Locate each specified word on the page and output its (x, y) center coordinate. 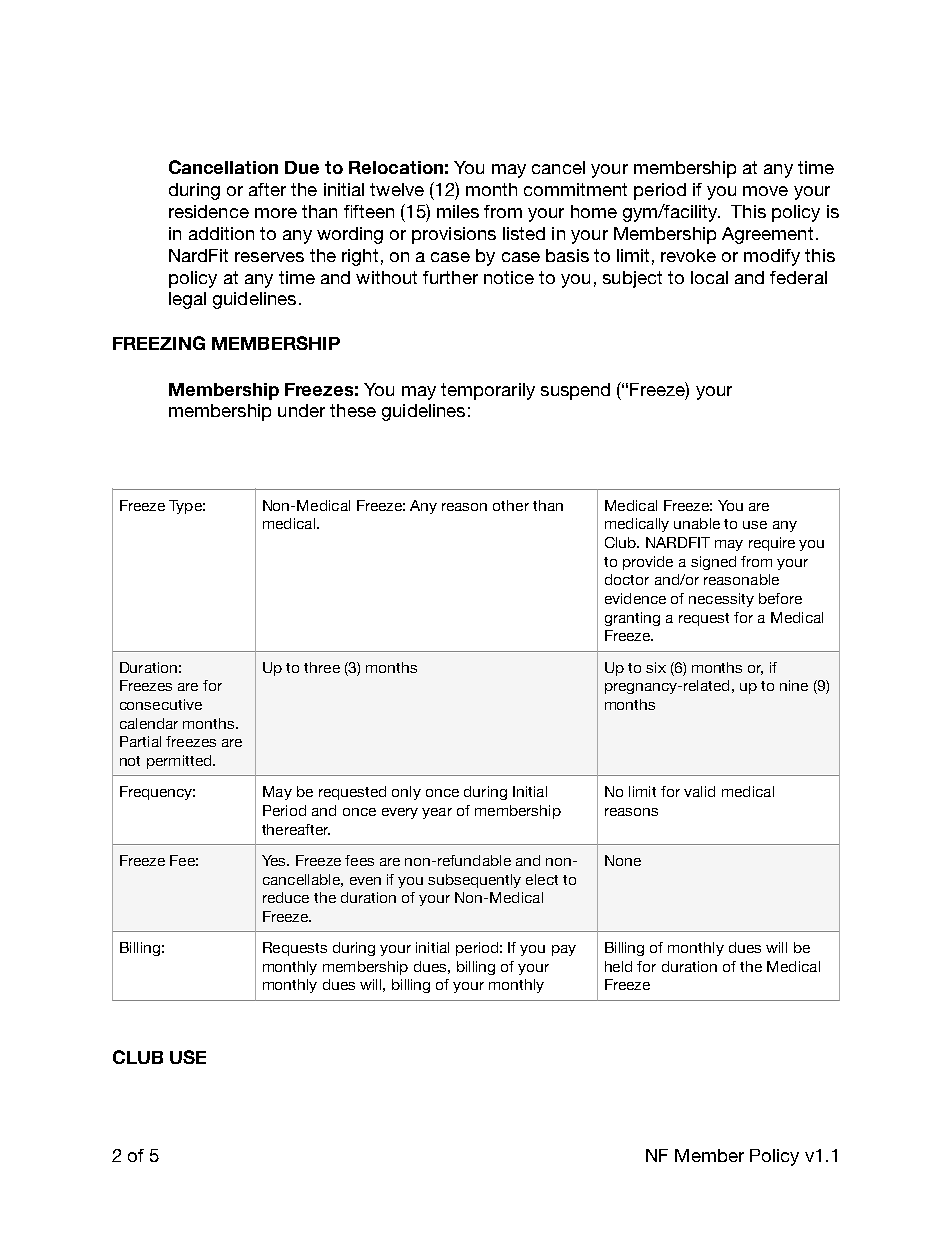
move (765, 191)
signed (713, 563)
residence (209, 211)
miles (458, 211)
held (618, 966)
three (322, 667)
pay (564, 950)
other (511, 505)
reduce (286, 897)
